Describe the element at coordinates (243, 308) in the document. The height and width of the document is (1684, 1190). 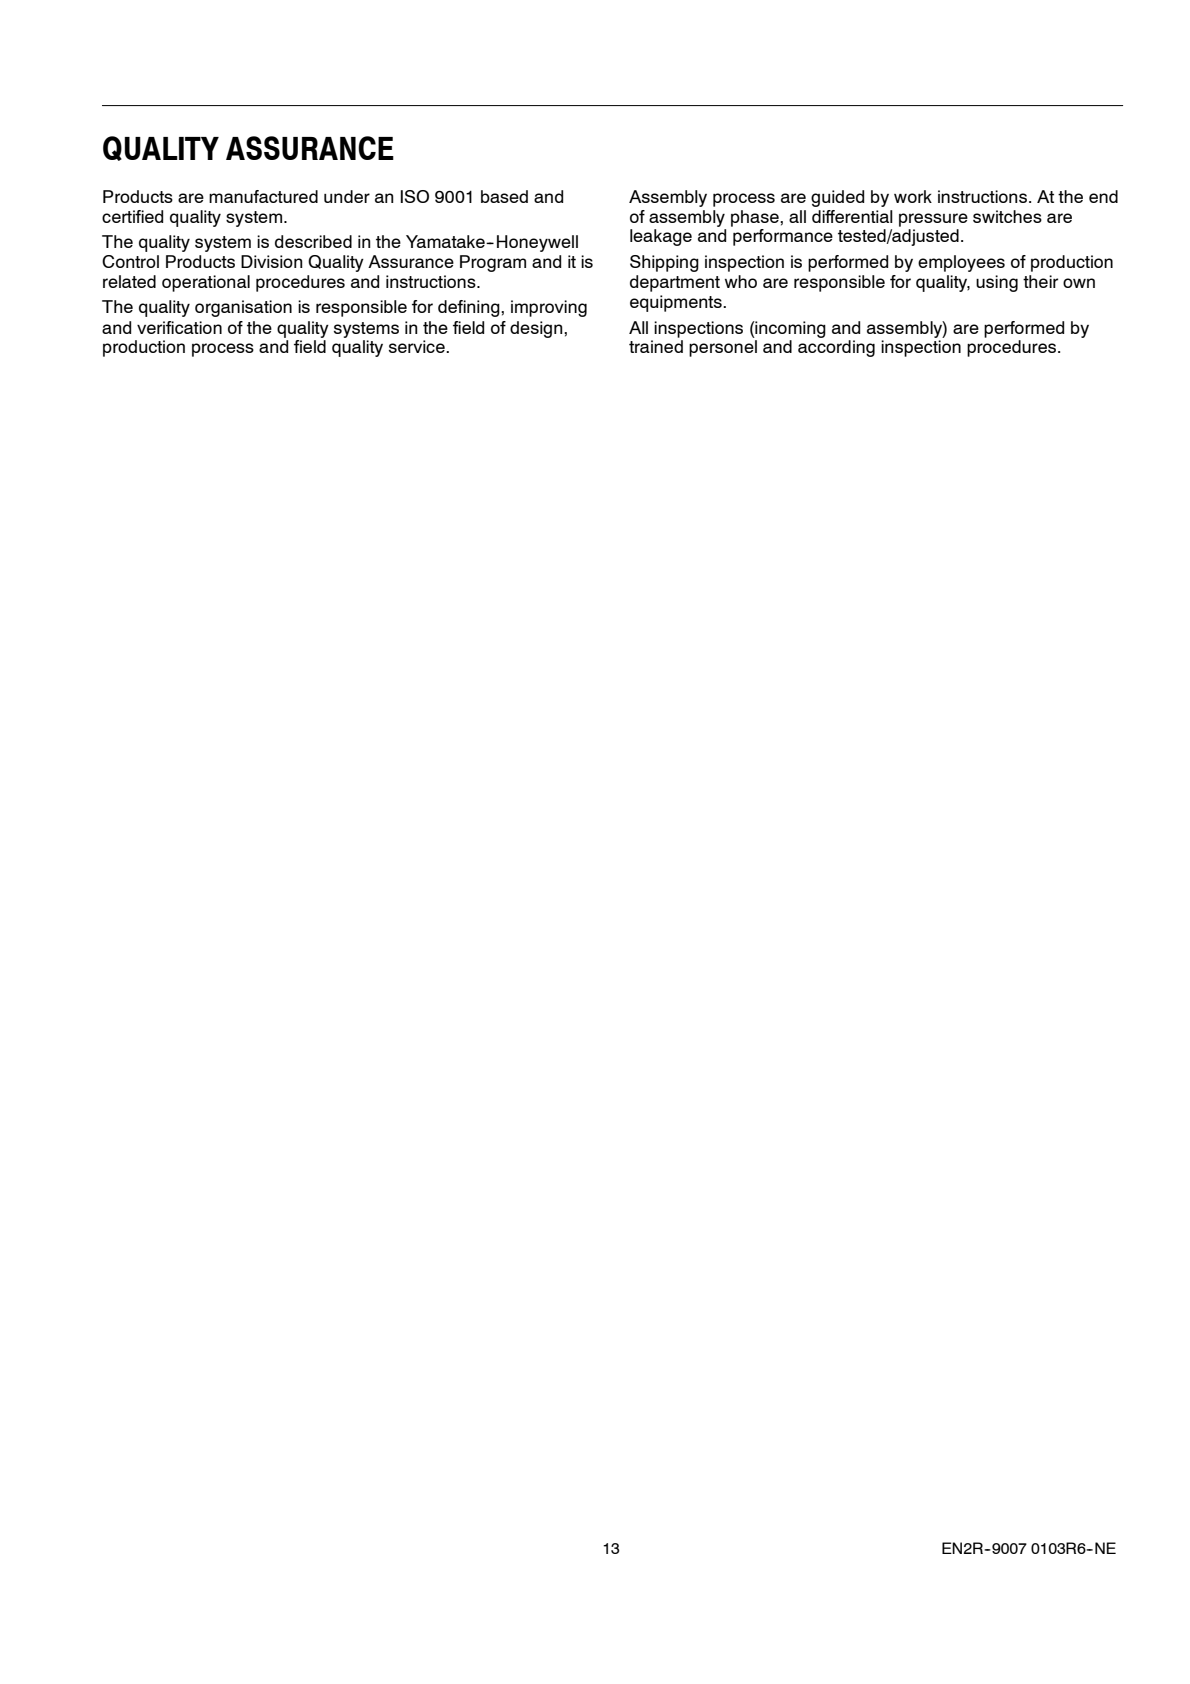
I see `organisation` at that location.
